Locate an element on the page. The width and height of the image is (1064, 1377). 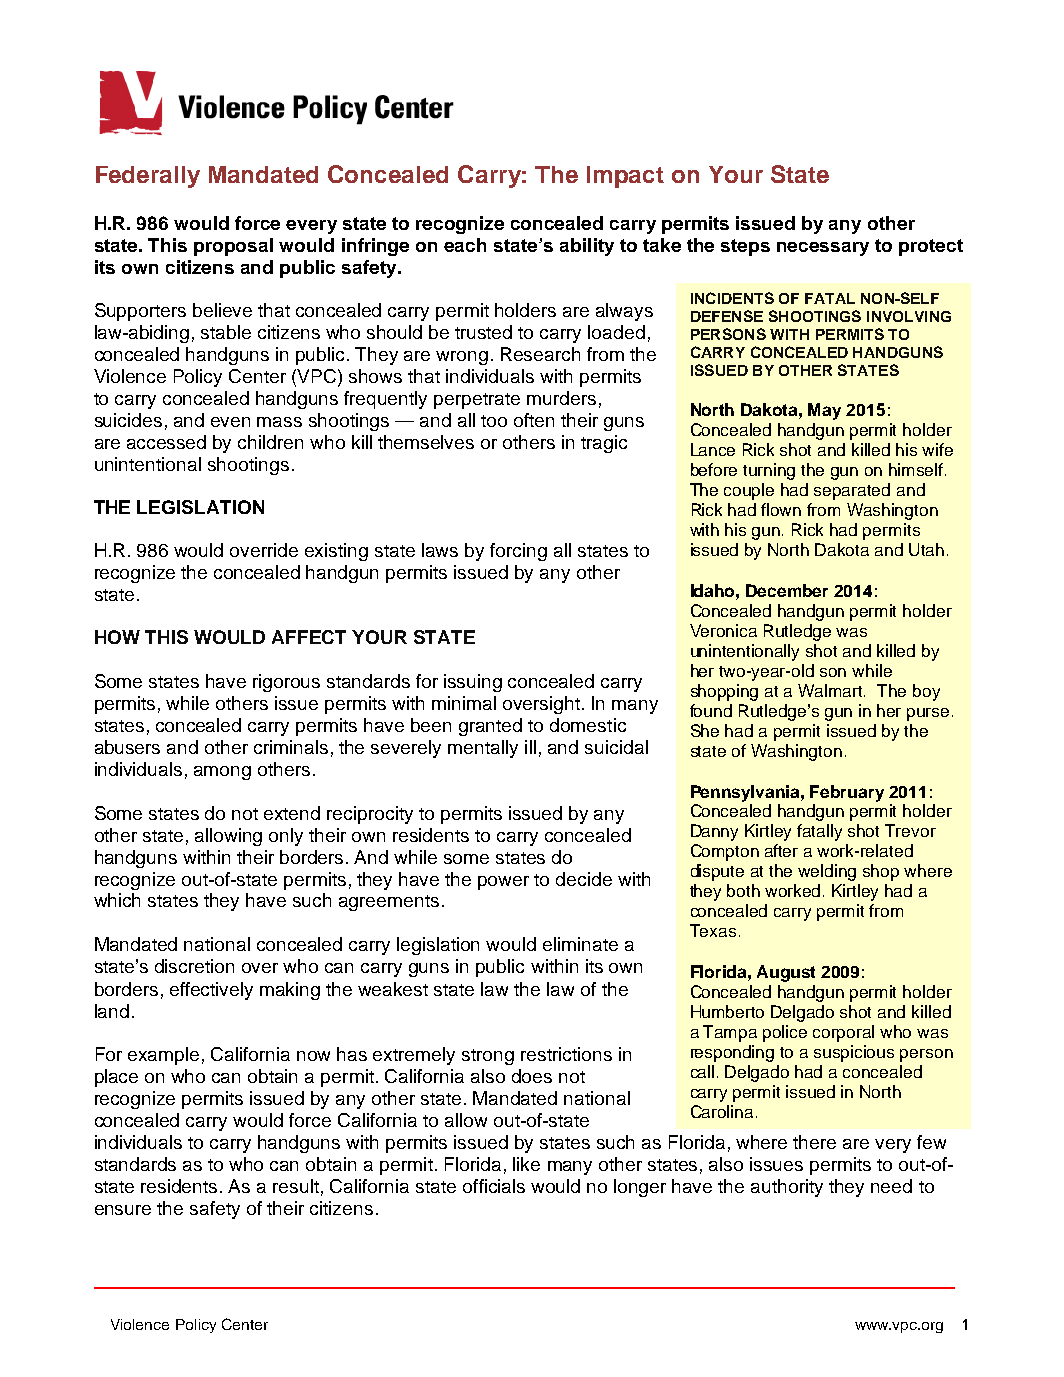
necessary is located at coordinates (823, 249).
